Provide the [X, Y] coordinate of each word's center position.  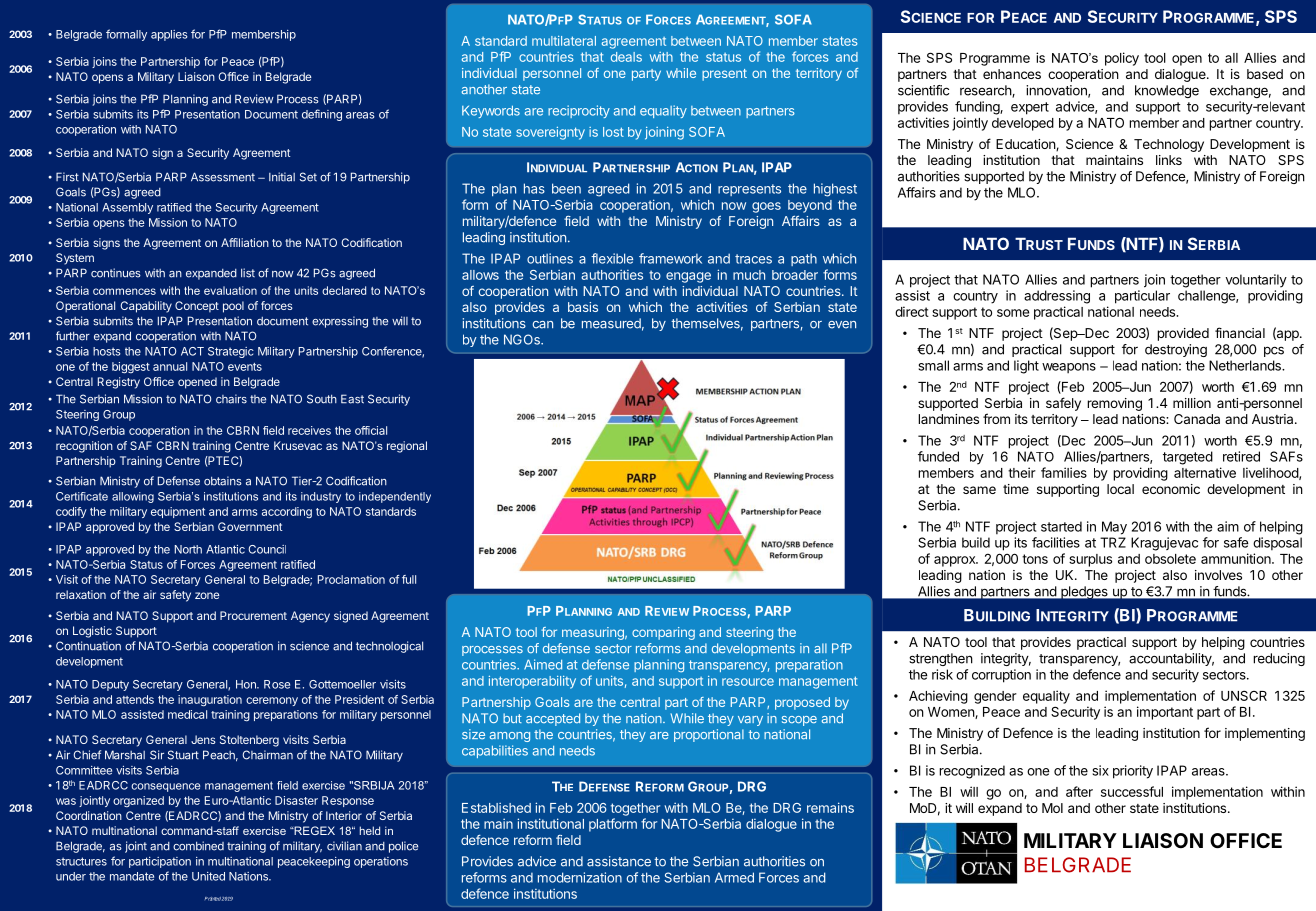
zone [207, 595]
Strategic [231, 352]
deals [626, 57]
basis [583, 307]
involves [1218, 575]
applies [169, 35]
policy [1122, 59]
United [208, 876]
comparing [663, 633]
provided [1183, 334]
